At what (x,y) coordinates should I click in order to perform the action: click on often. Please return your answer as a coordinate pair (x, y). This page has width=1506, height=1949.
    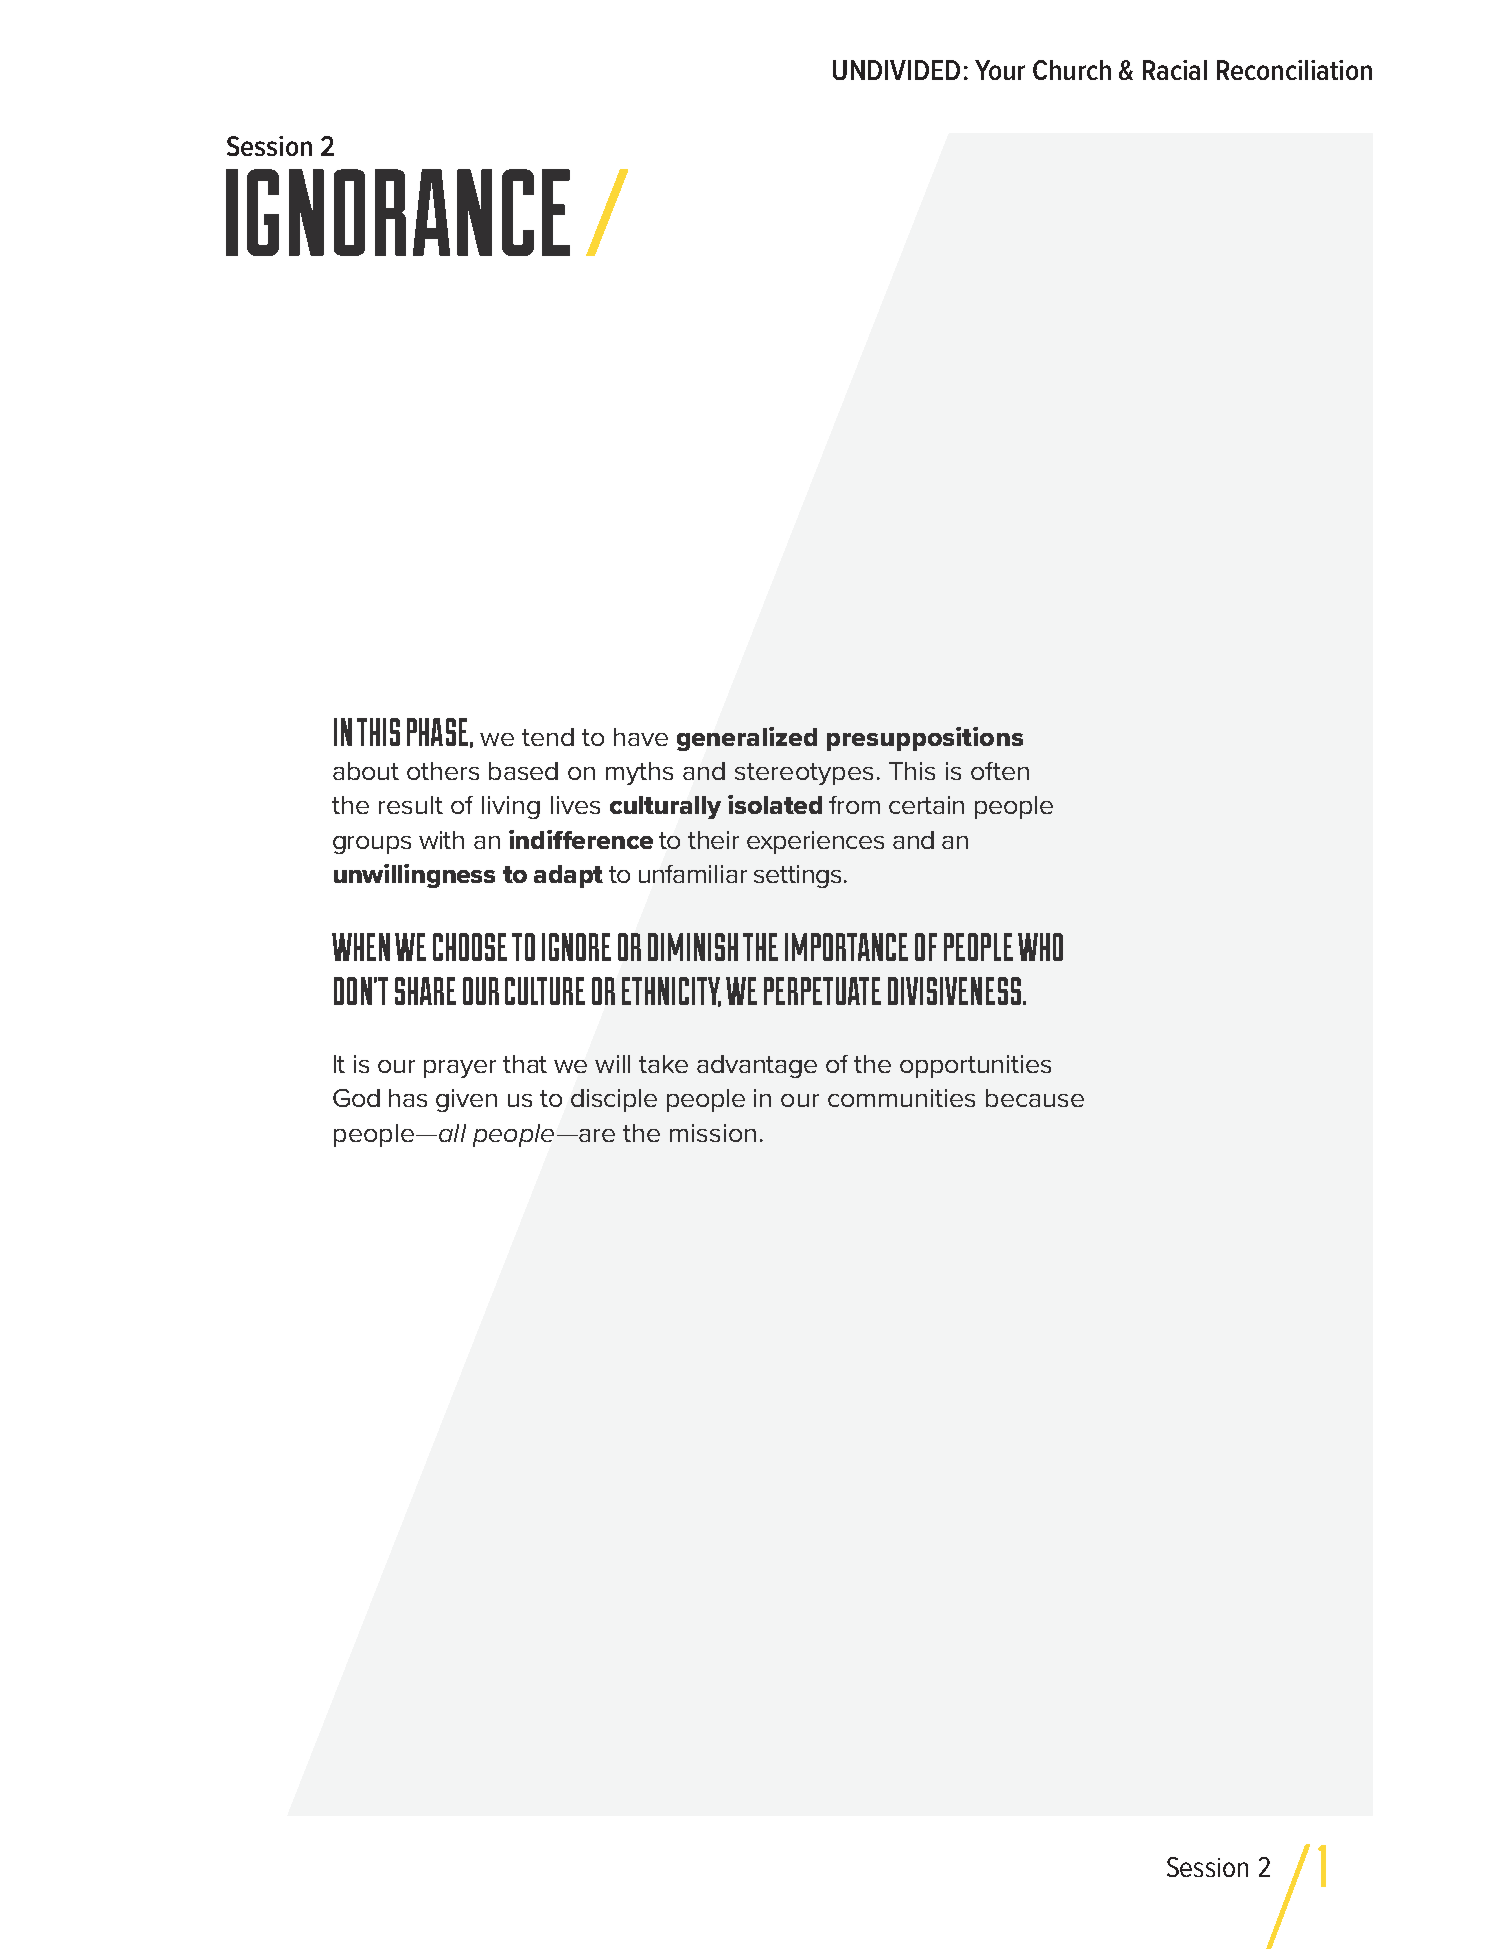
    Looking at the image, I should click on (1000, 771).
